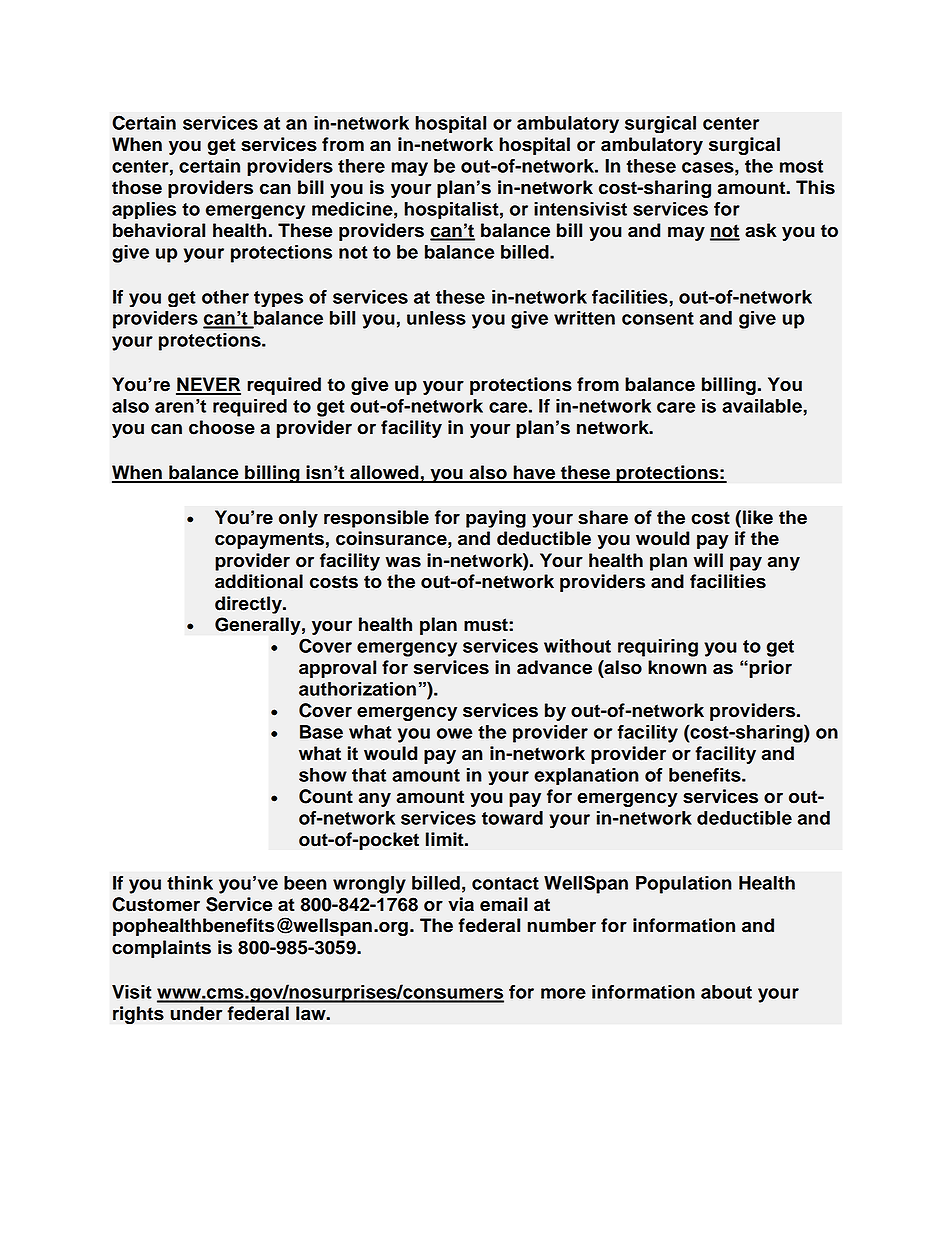  I want to click on applies, so click(144, 210).
